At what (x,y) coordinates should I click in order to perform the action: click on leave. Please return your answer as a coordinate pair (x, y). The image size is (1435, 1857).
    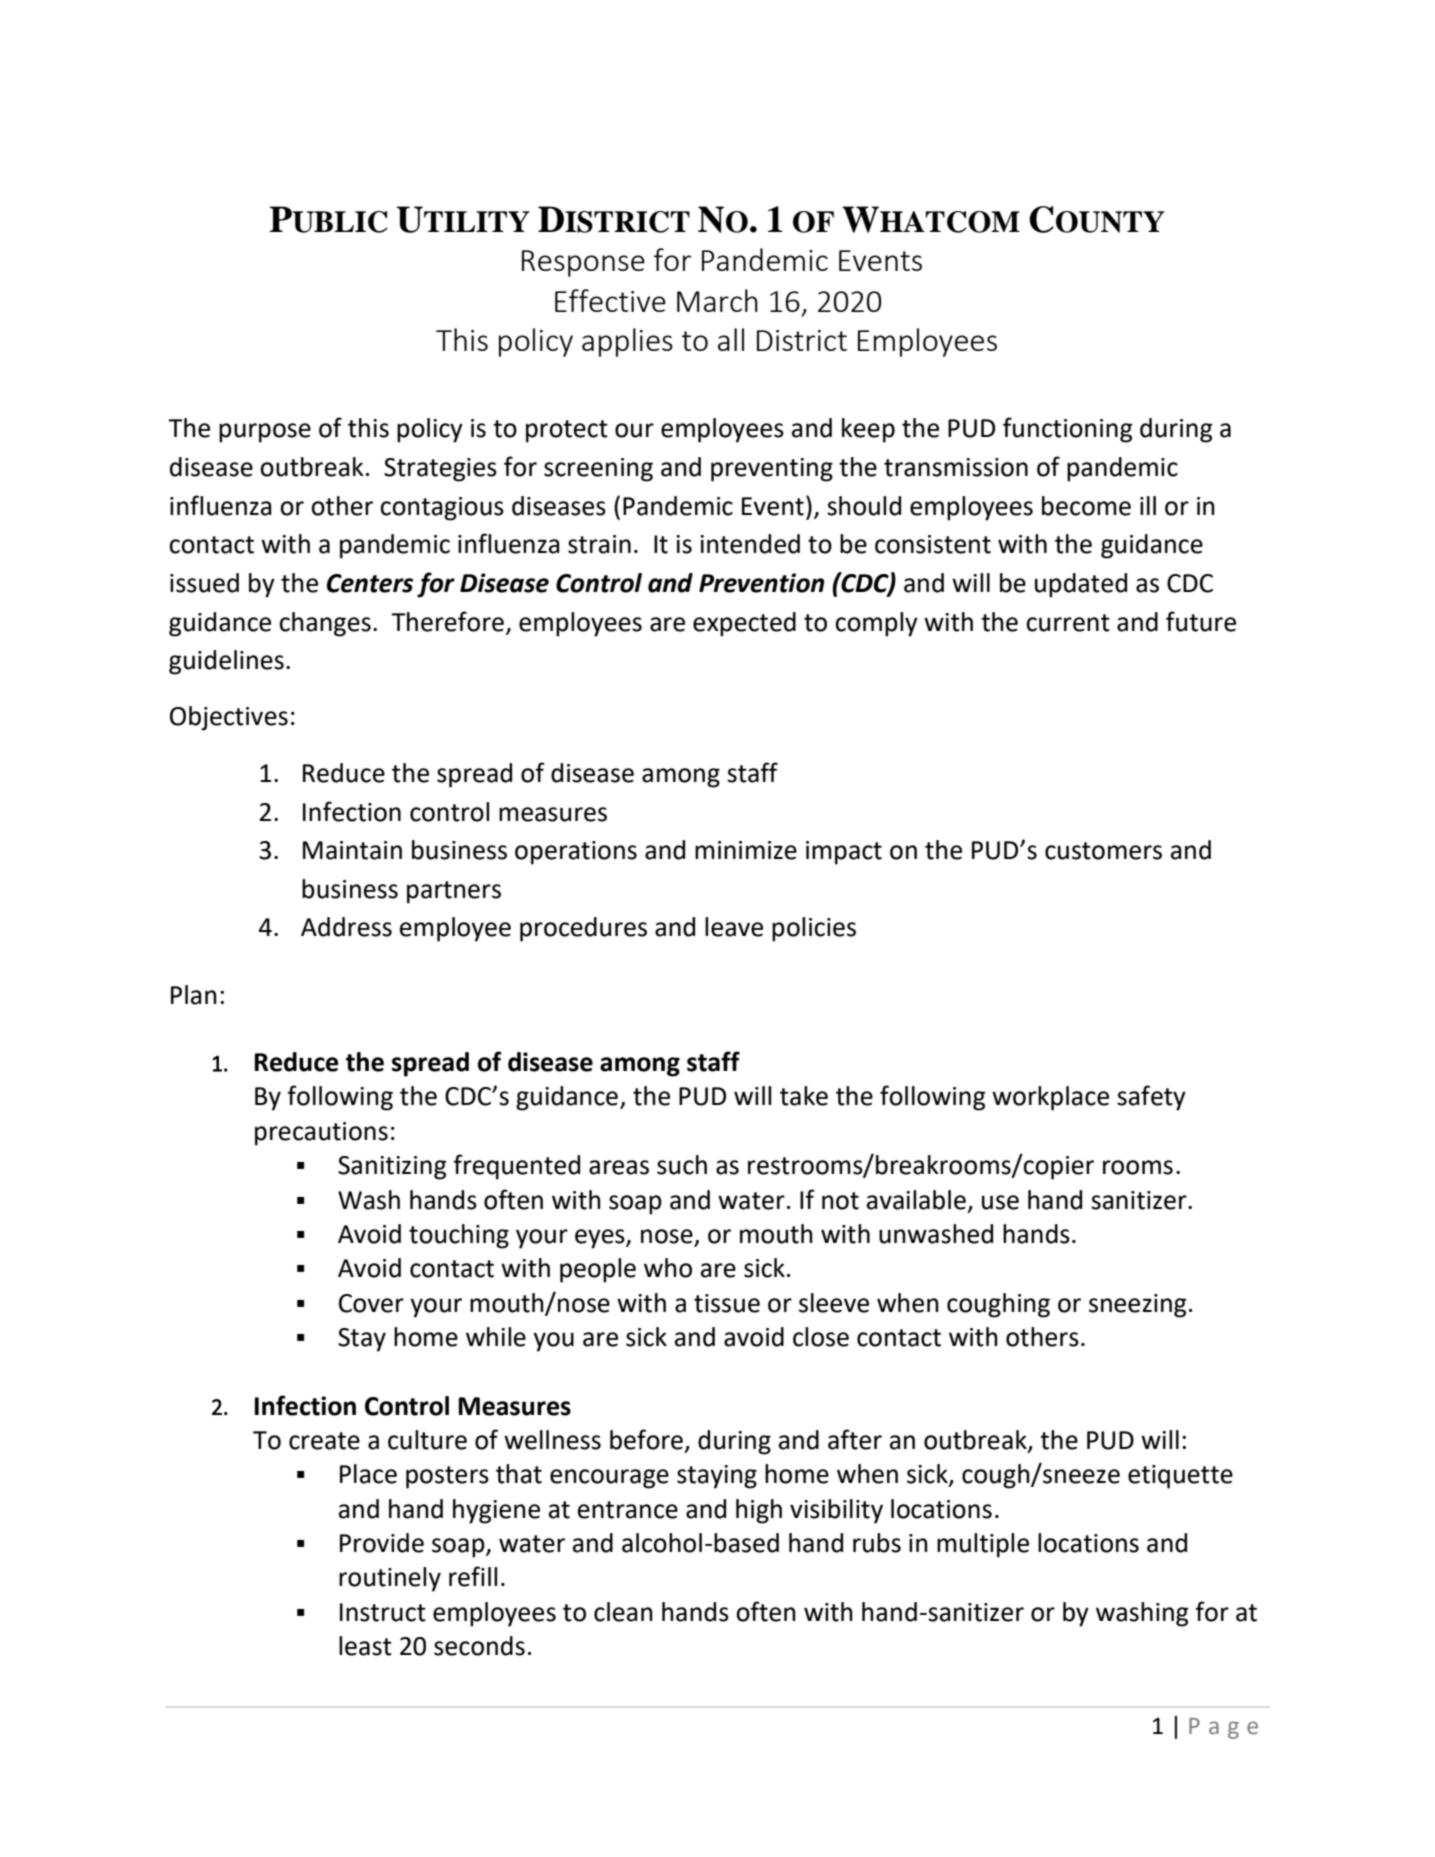
    Looking at the image, I should click on (734, 927).
